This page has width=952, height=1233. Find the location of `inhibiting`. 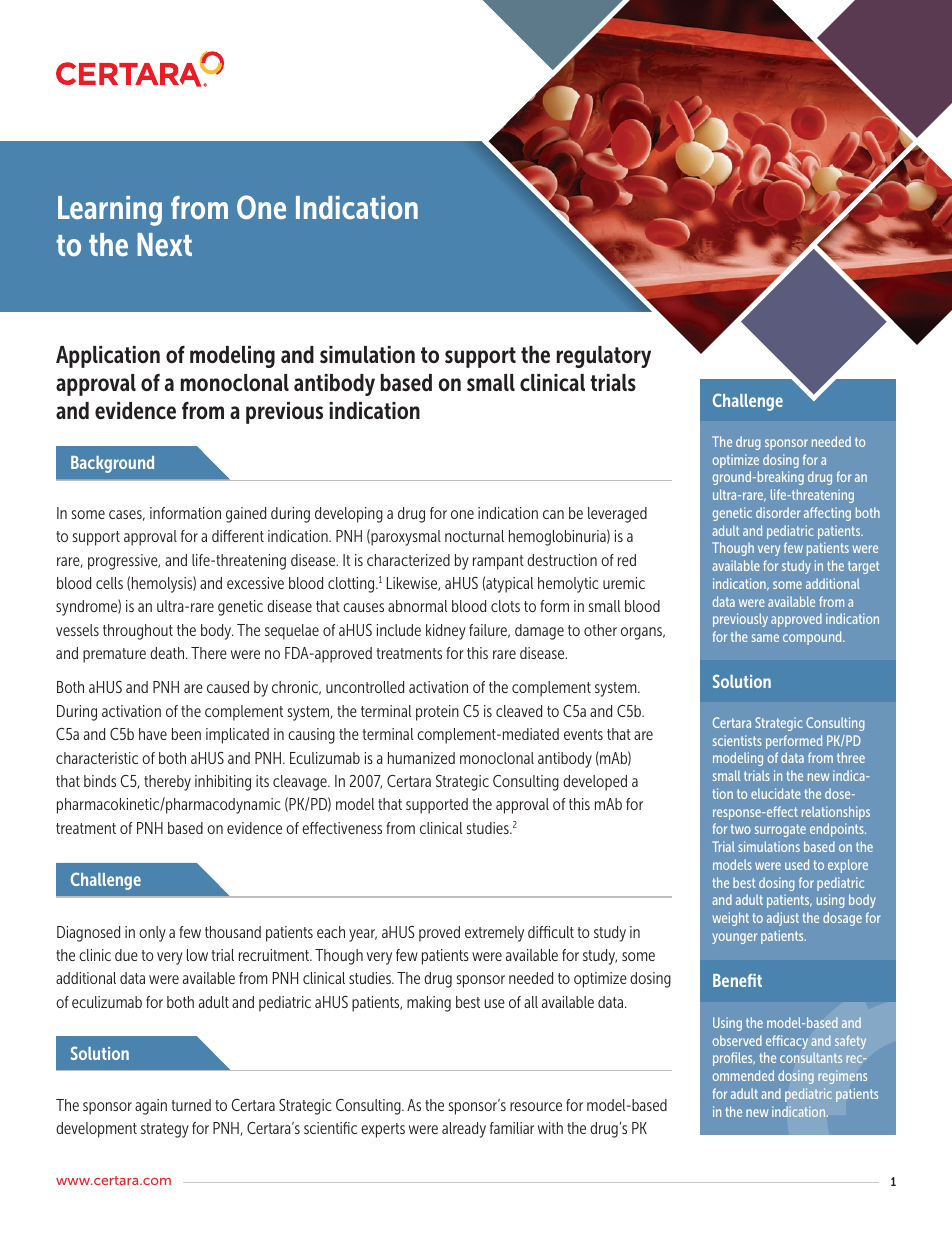

inhibiting is located at coordinates (223, 783).
